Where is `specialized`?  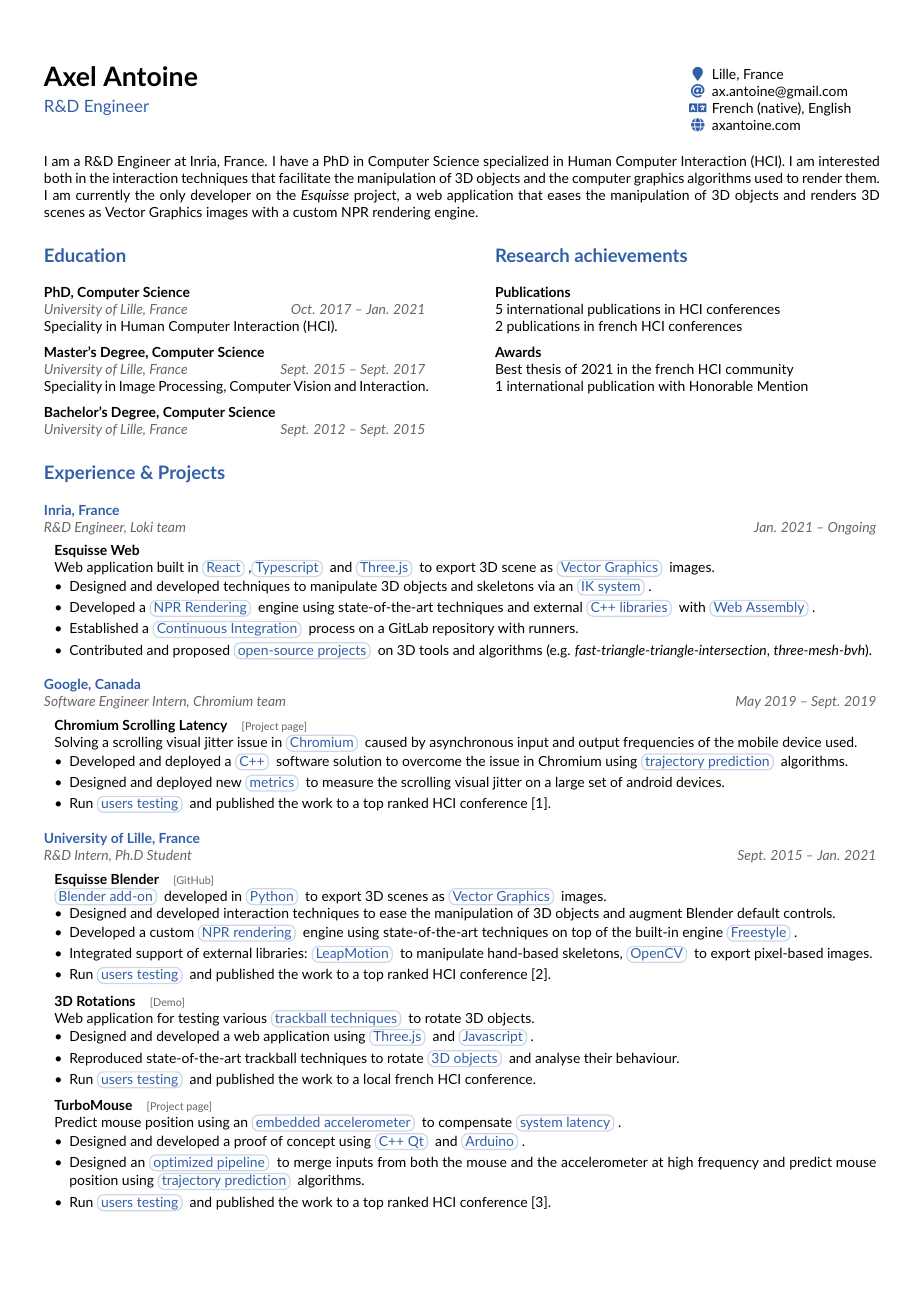
specialized is located at coordinates (515, 162).
